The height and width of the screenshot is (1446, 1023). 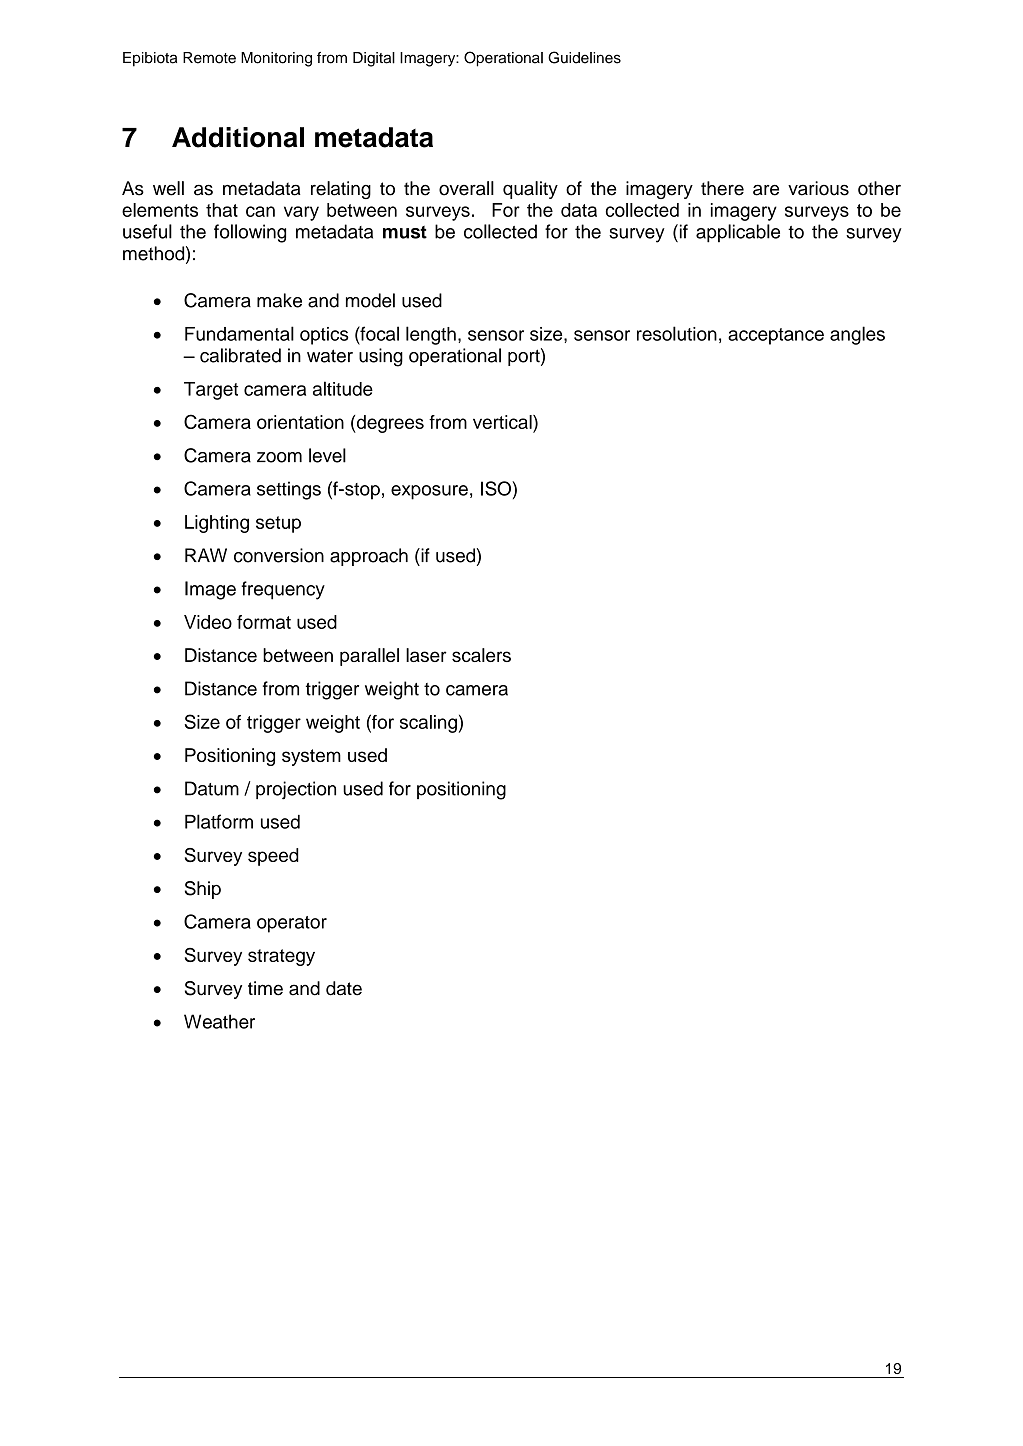 I want to click on date, so click(x=344, y=988).
